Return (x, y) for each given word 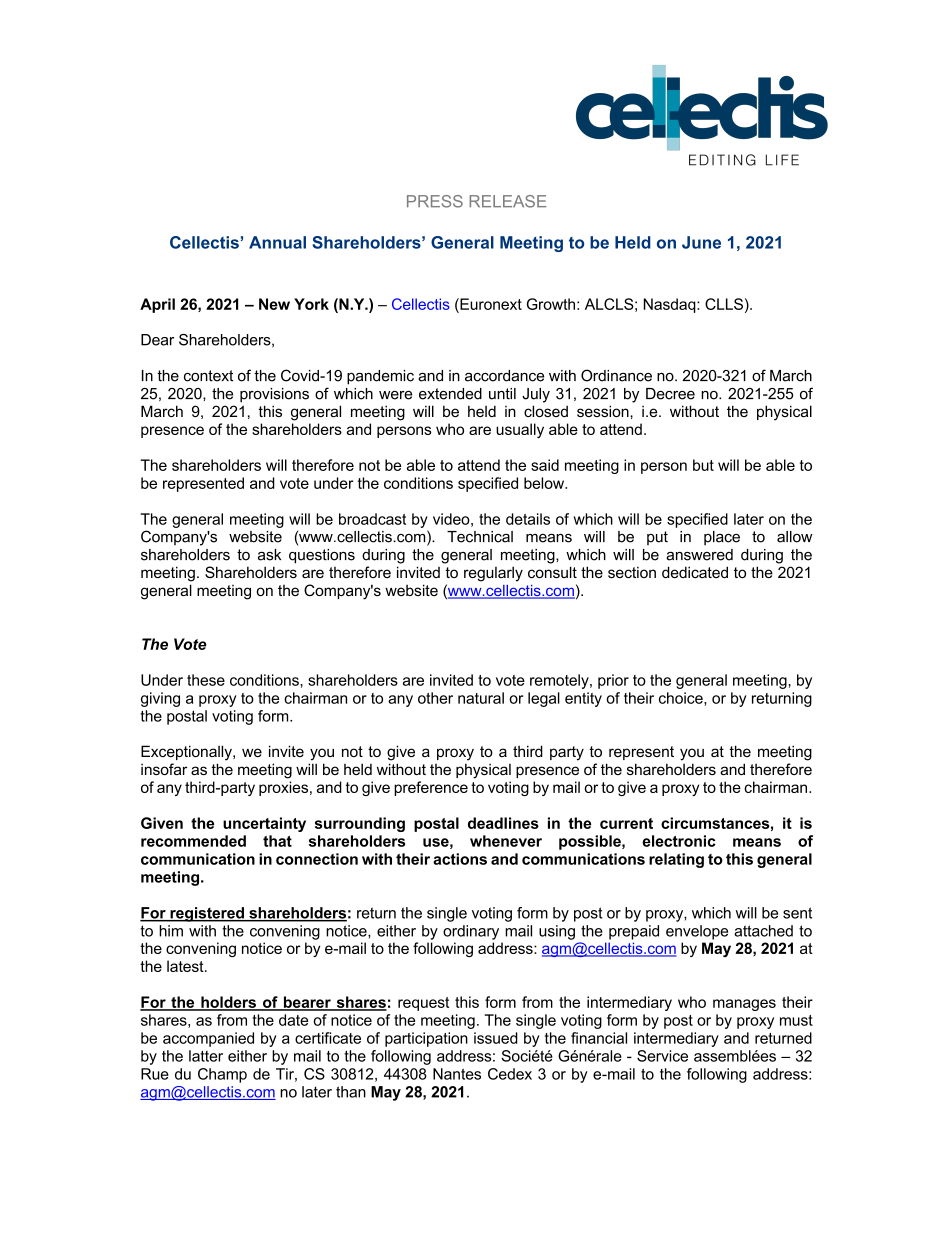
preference (431, 788)
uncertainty (264, 824)
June (701, 242)
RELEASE (508, 201)
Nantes (457, 1074)
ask (269, 555)
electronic (679, 841)
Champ (222, 1075)
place (722, 538)
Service (662, 1056)
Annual (277, 242)
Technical (480, 537)
